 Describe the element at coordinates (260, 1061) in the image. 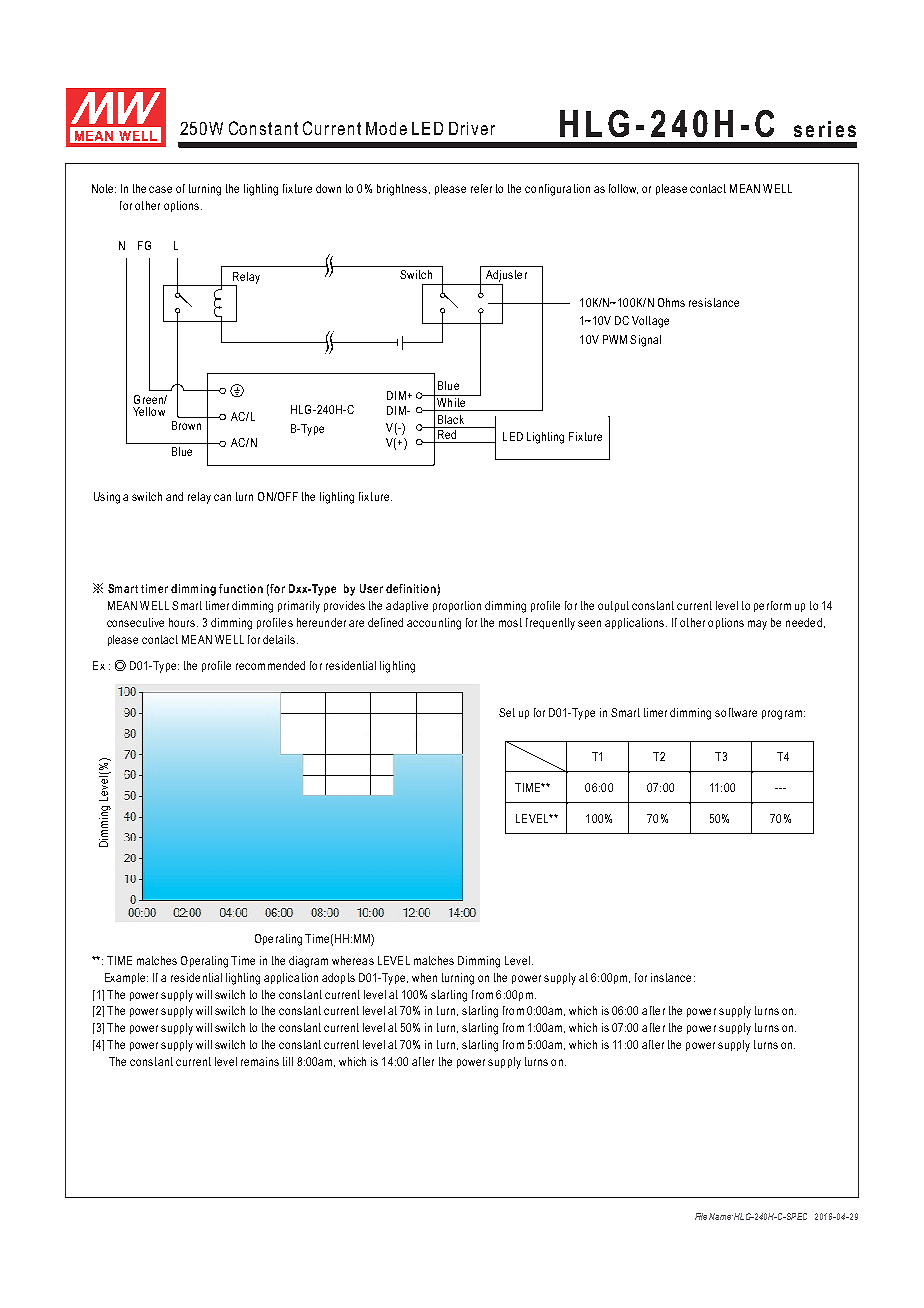

I see `remains` at that location.
